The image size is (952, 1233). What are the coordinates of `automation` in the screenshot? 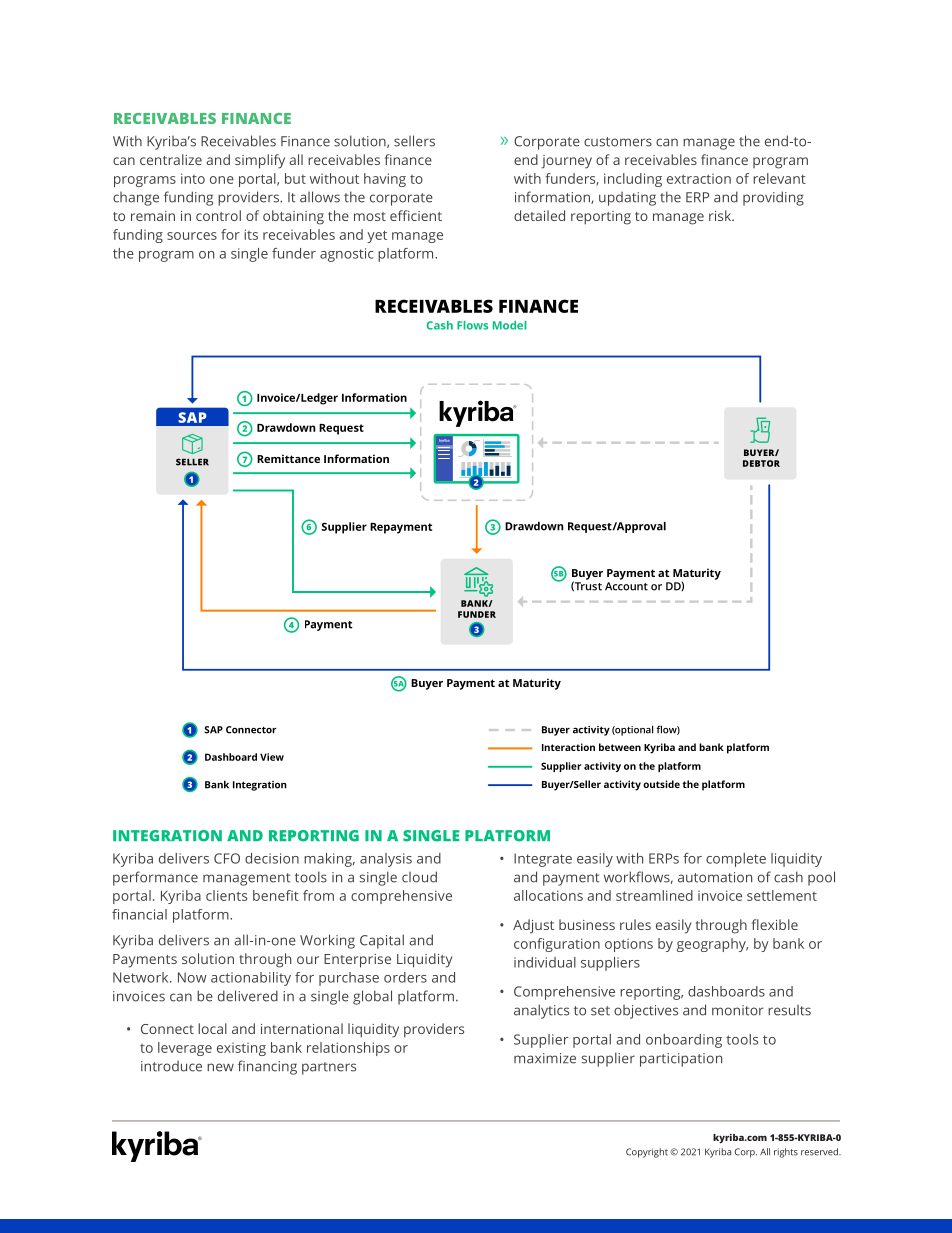 It's located at (715, 877).
